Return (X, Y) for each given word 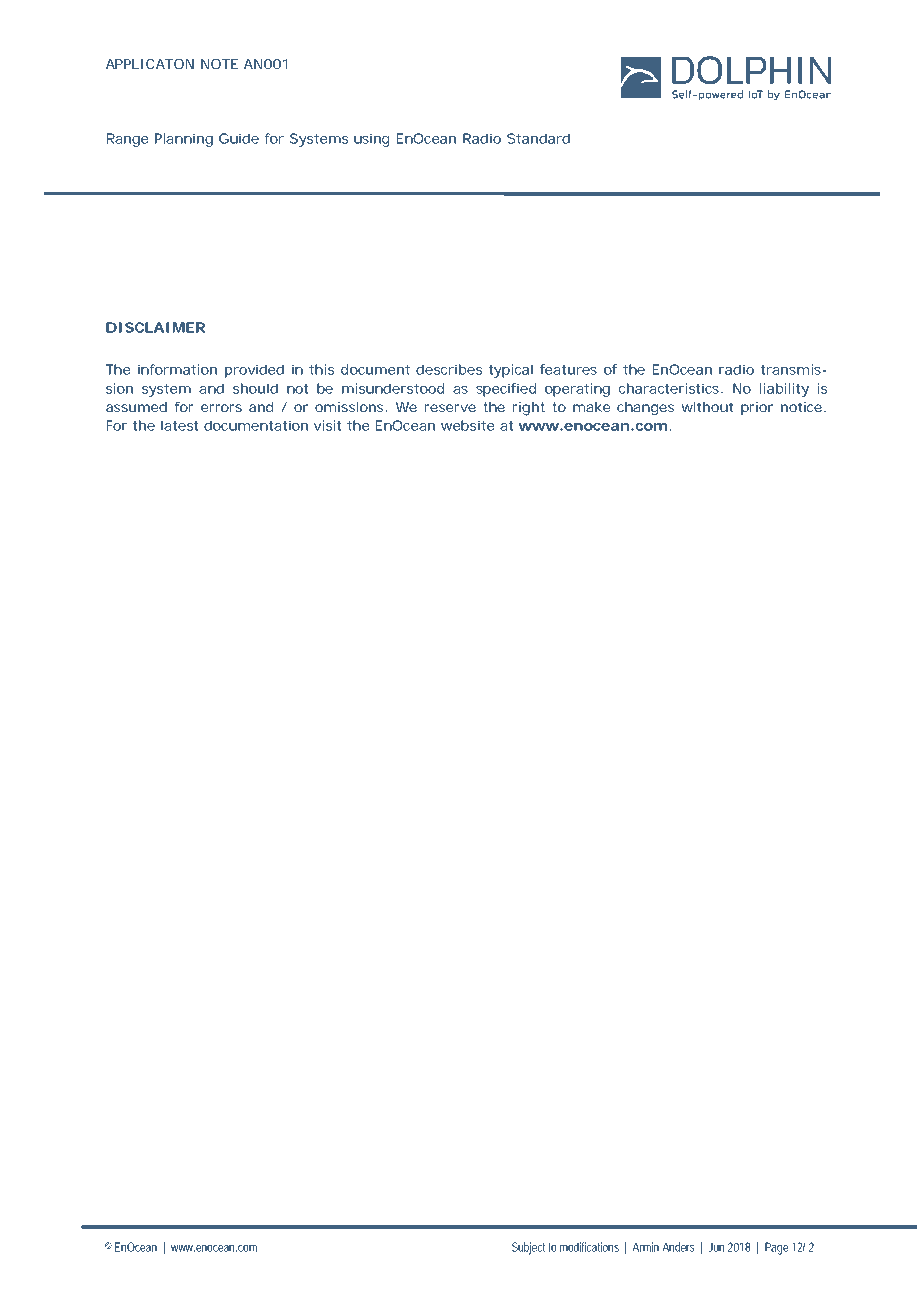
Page (779, 1248)
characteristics (671, 388)
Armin (647, 1247)
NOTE (219, 64)
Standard (538, 138)
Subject (530, 1248)
